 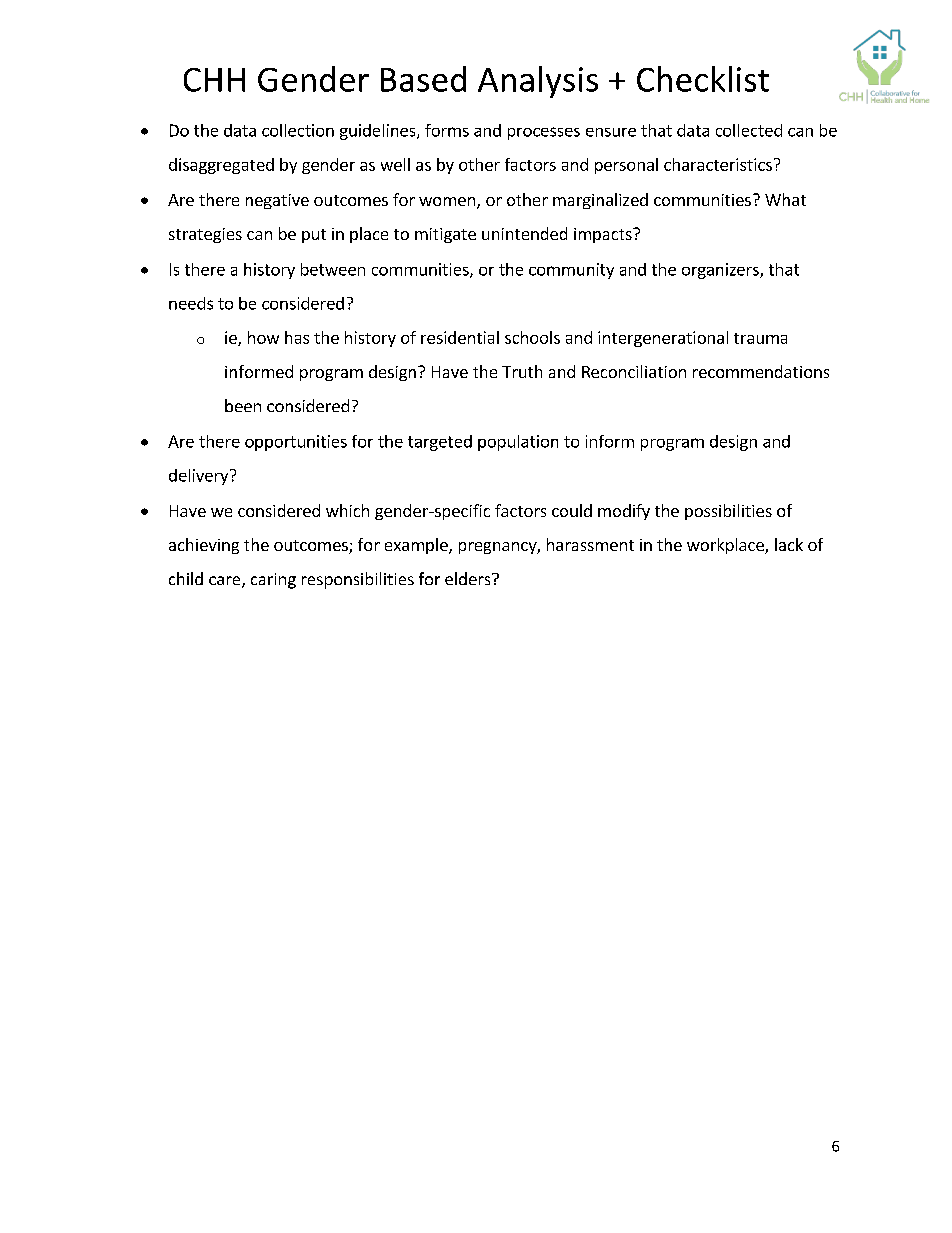 I want to click on possibilities, so click(x=728, y=512).
